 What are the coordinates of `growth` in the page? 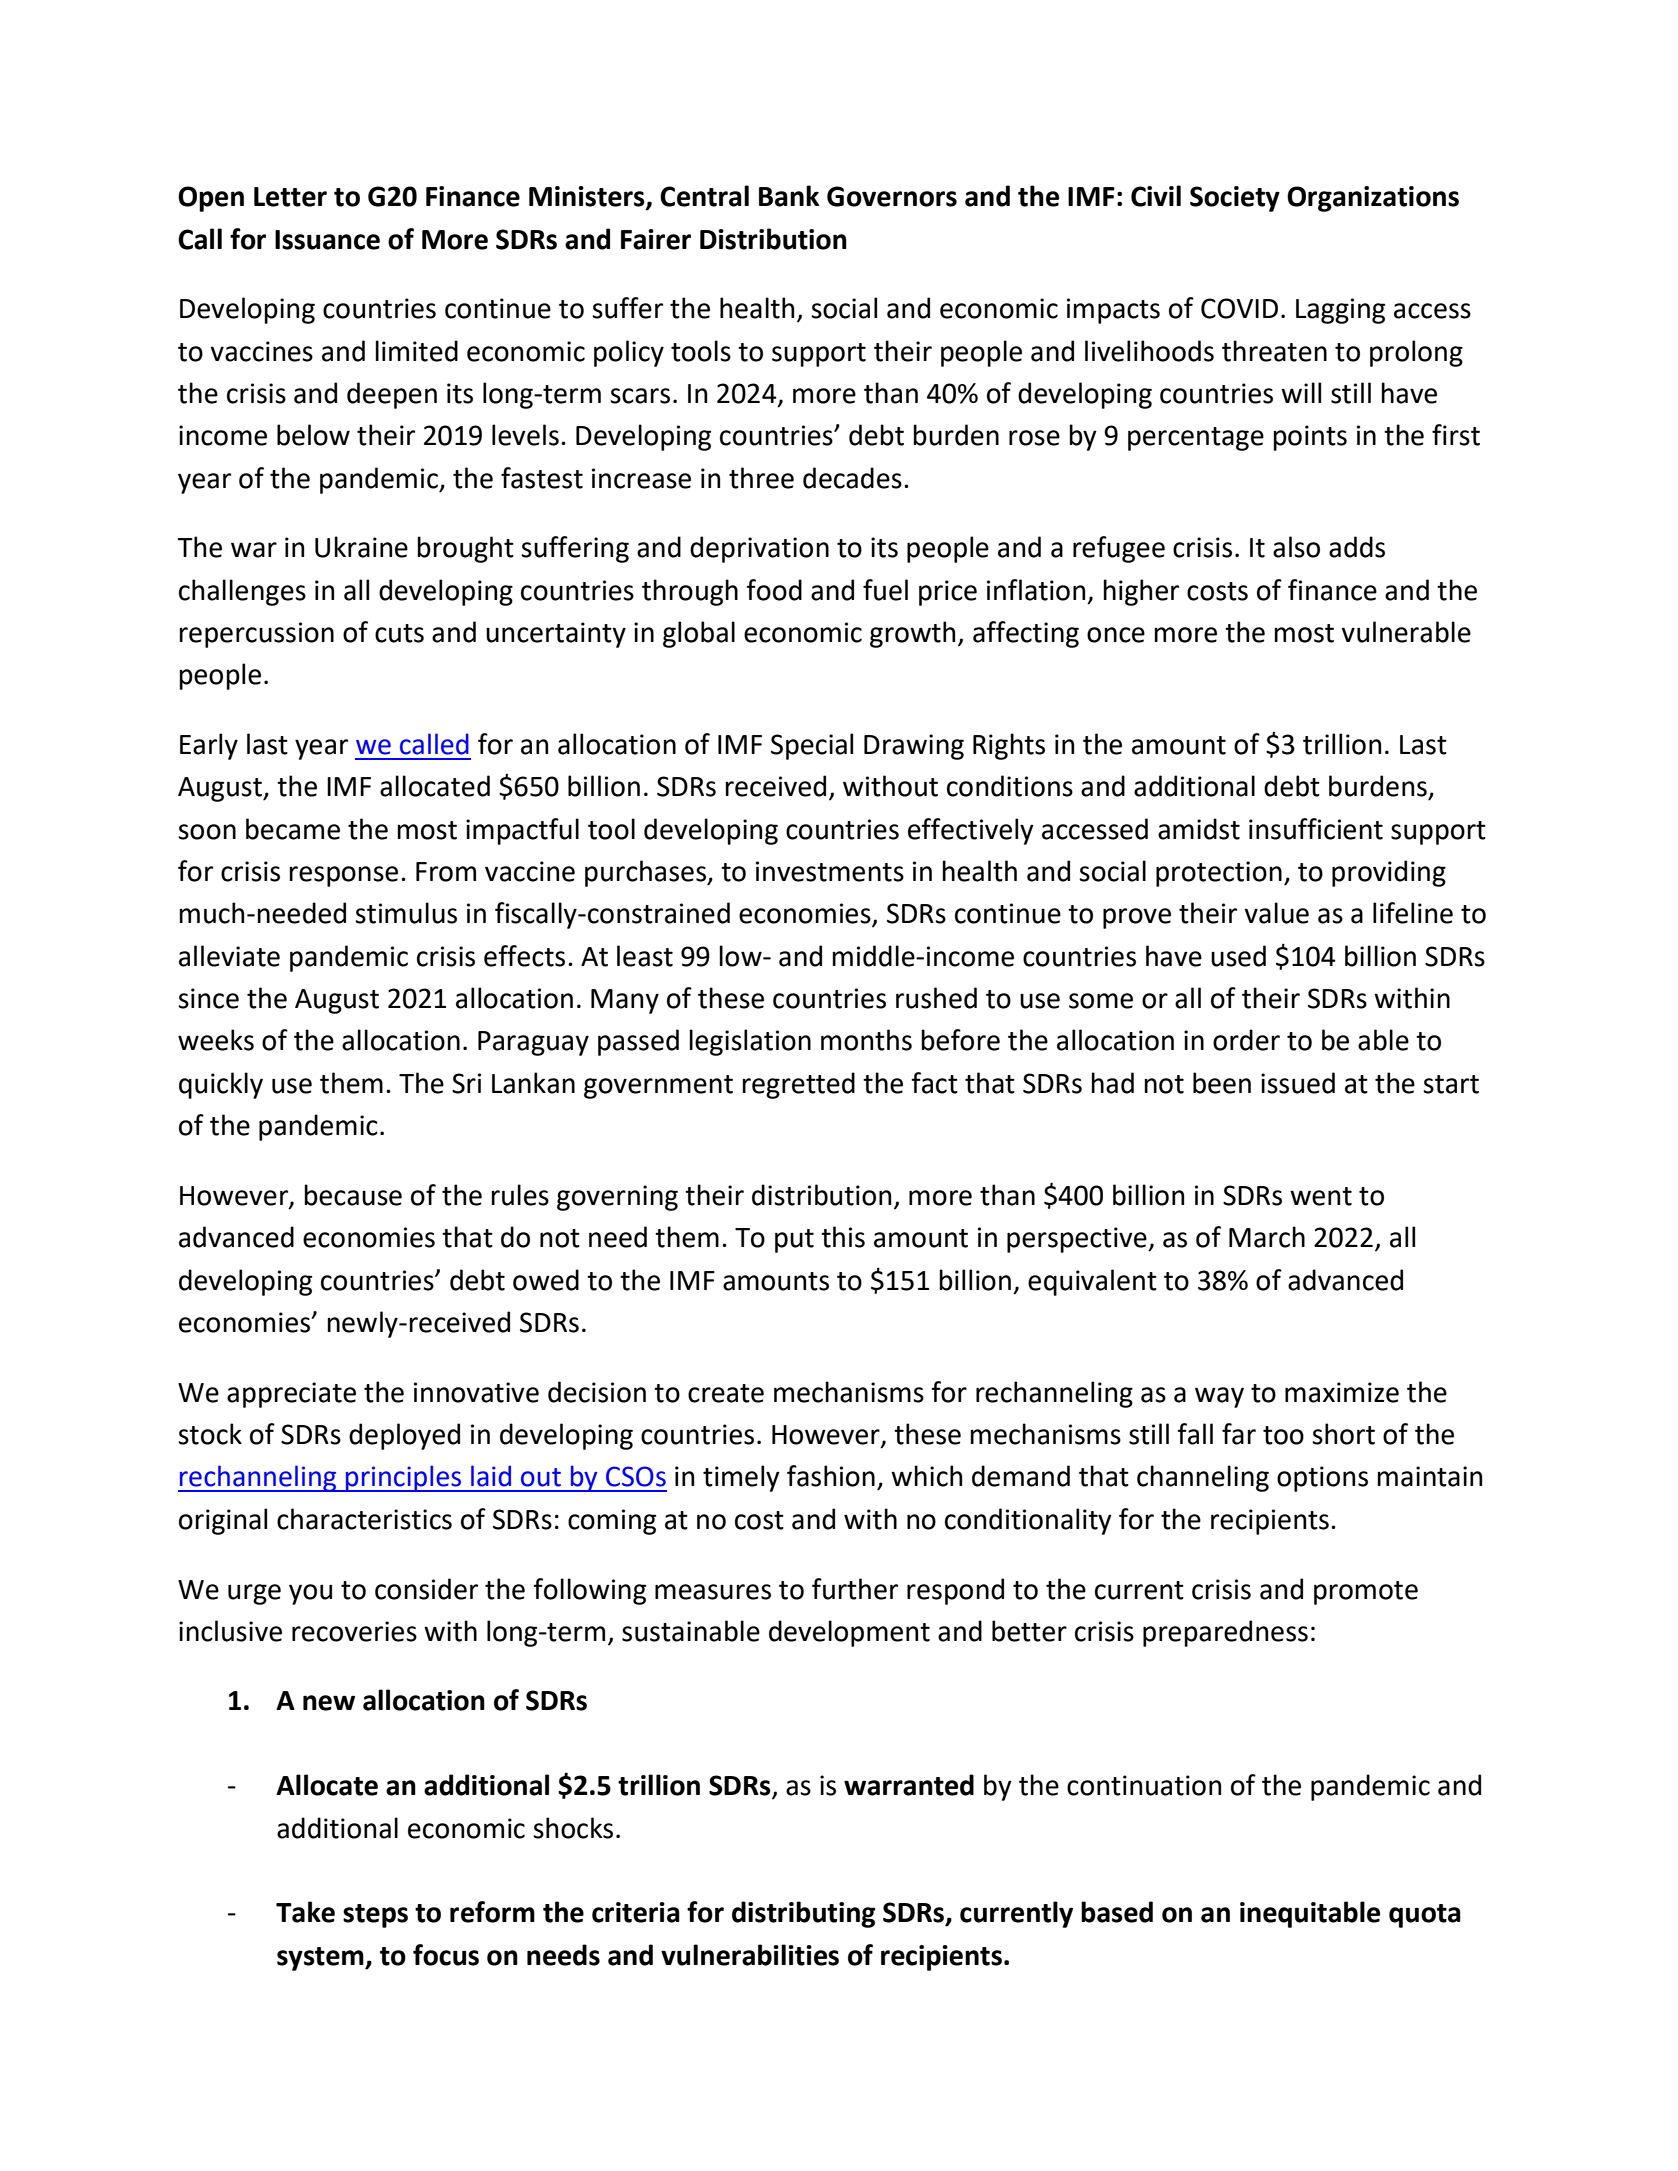 It's located at (912, 634).
